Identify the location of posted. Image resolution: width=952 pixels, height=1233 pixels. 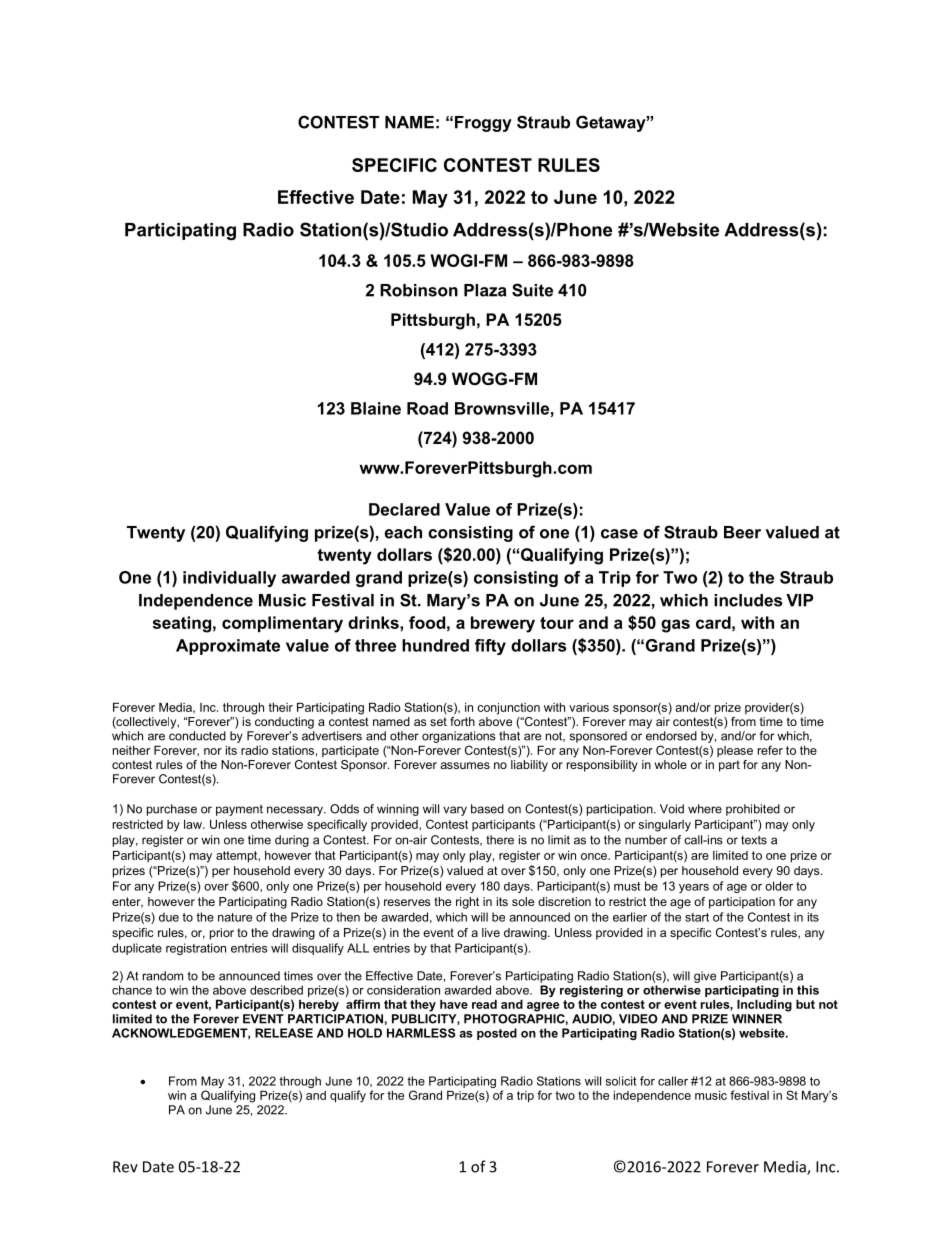
(497, 1034).
